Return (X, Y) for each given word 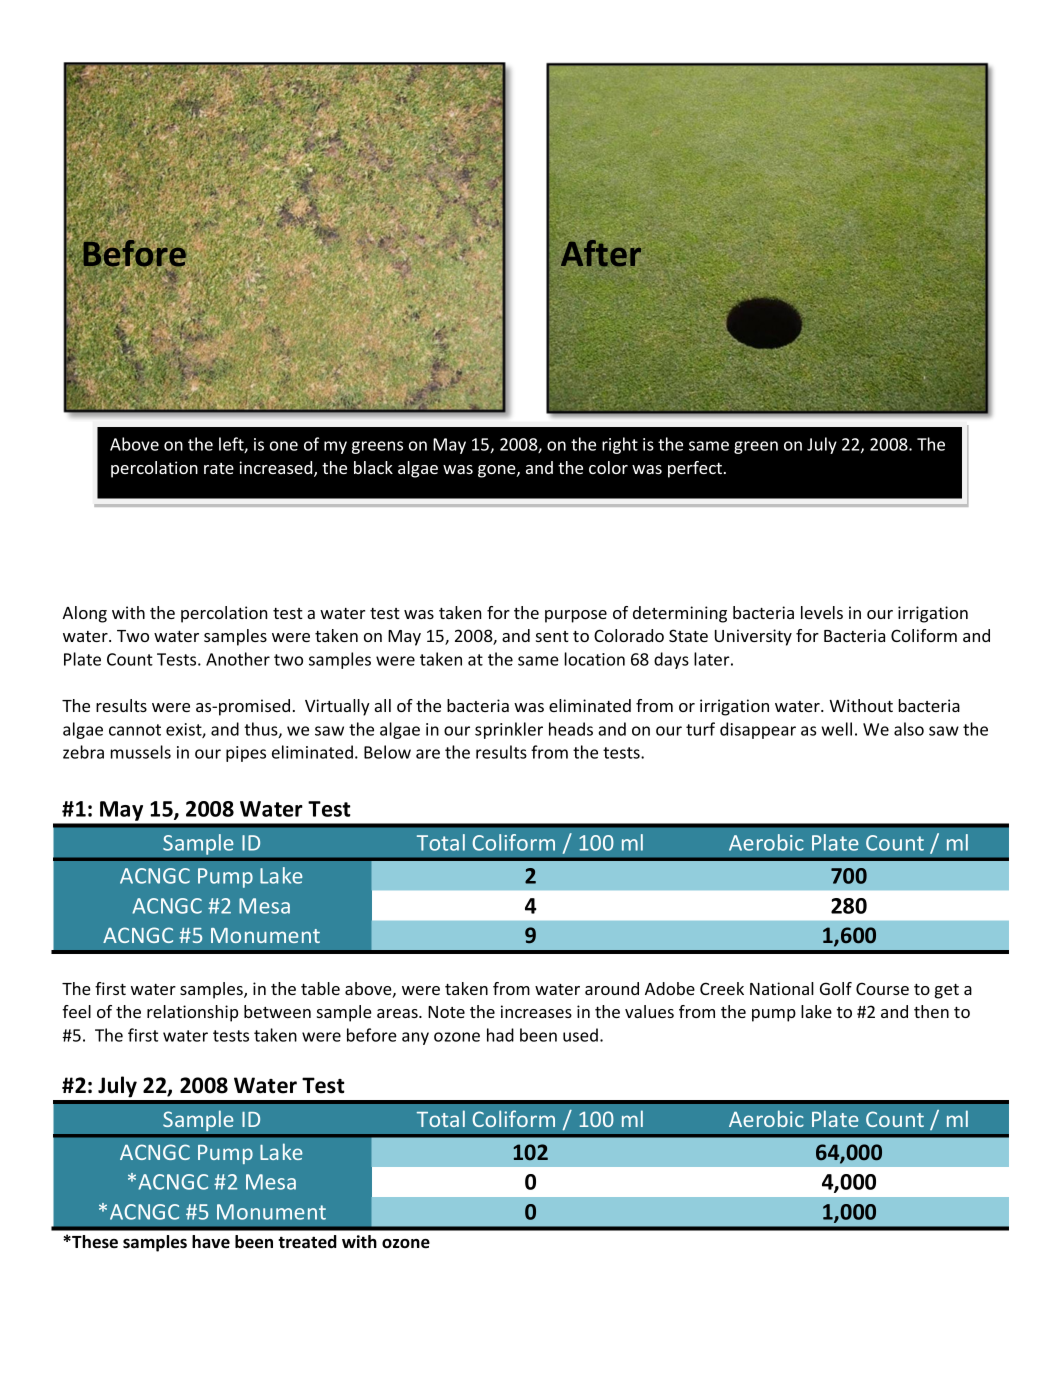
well (836, 729)
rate (219, 468)
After (601, 253)
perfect (695, 469)
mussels (141, 752)
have (211, 1242)
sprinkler (509, 730)
